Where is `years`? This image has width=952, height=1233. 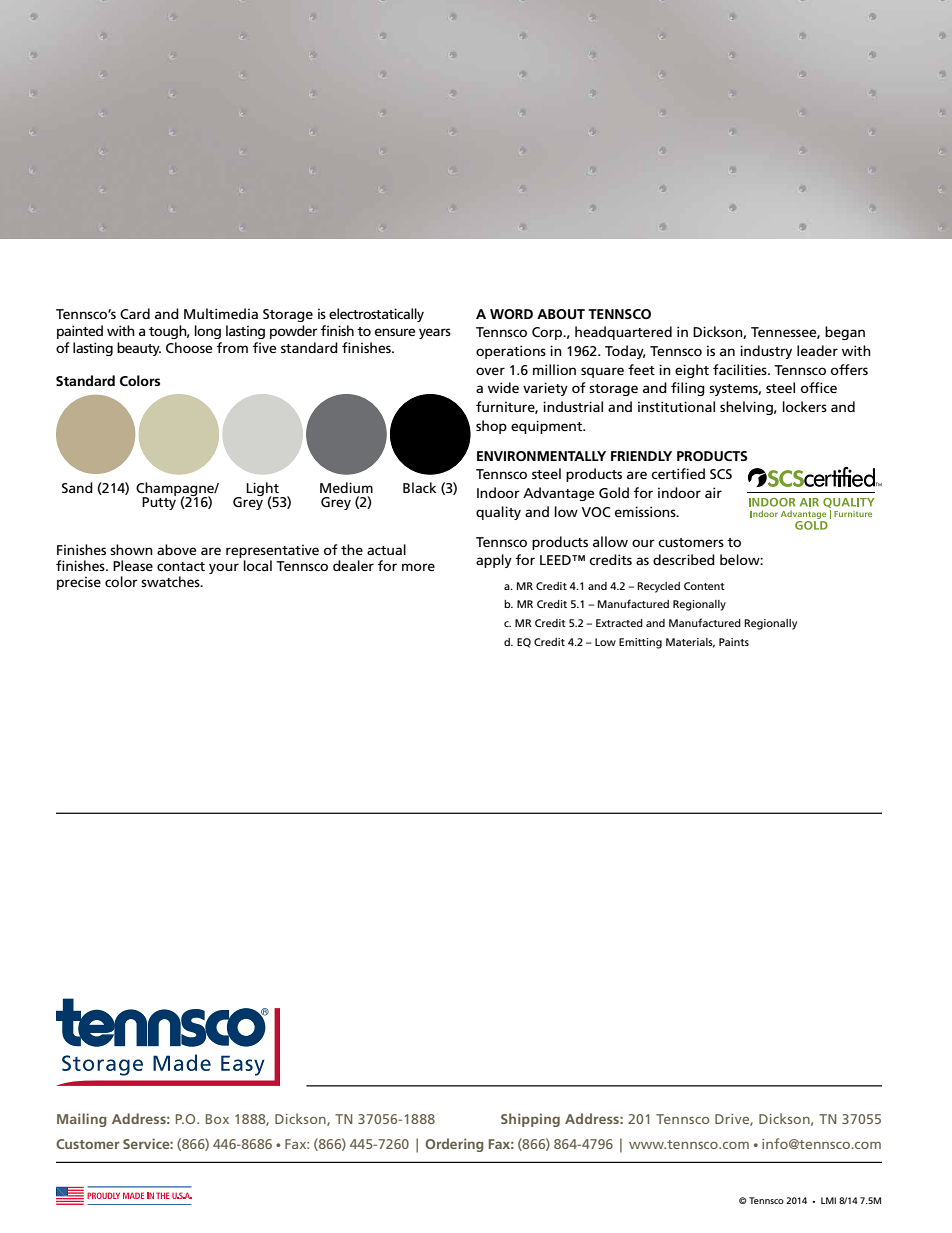 years is located at coordinates (435, 333).
